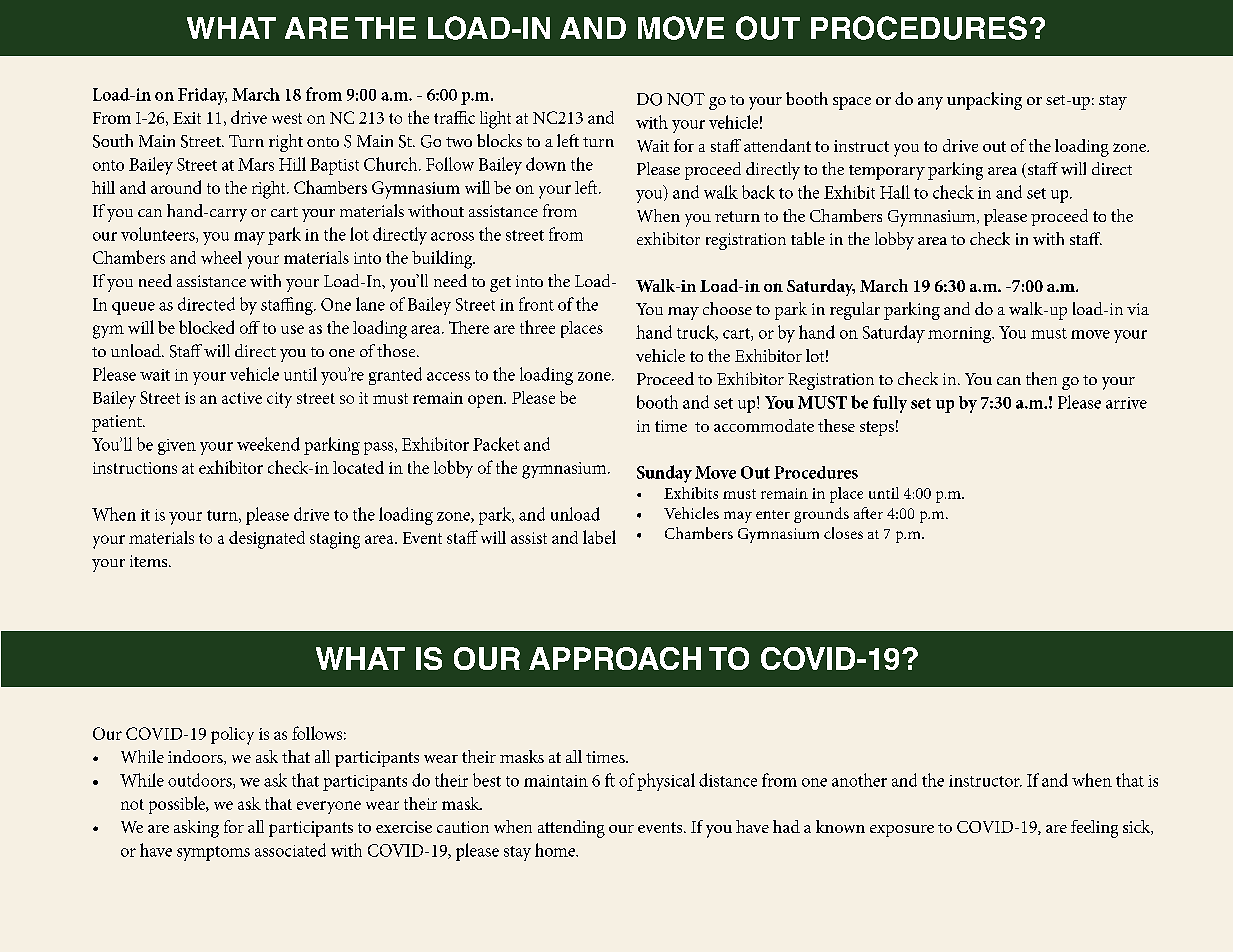 The height and width of the screenshot is (952, 1233). What do you see at coordinates (843, 533) in the screenshot?
I see `closes` at bounding box center [843, 533].
